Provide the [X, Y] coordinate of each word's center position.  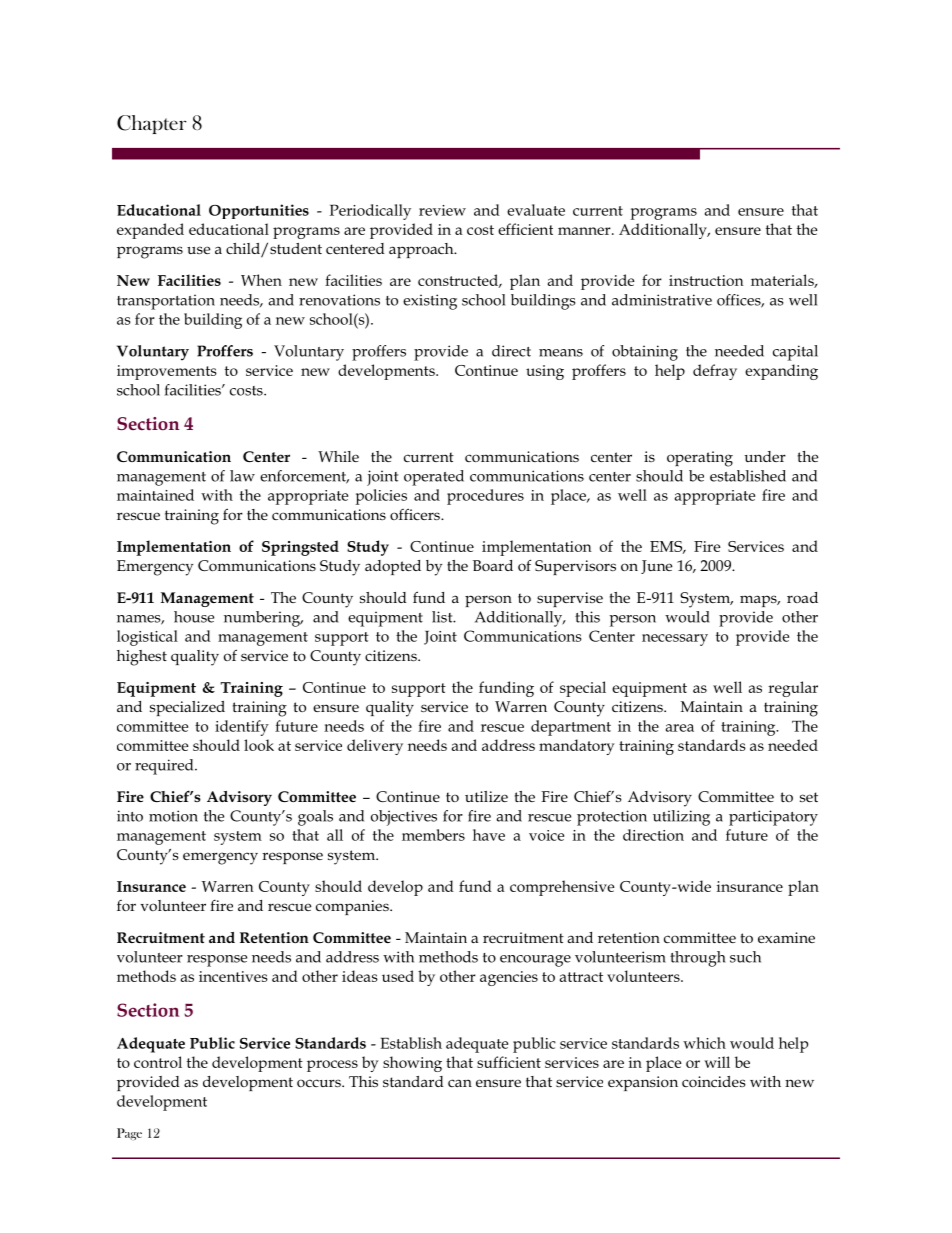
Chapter [152, 124]
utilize [486, 796]
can [460, 1083]
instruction [706, 280]
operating [700, 459]
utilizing [681, 818]
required [165, 767]
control [158, 1062]
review [442, 210]
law [242, 476]
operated [434, 478]
